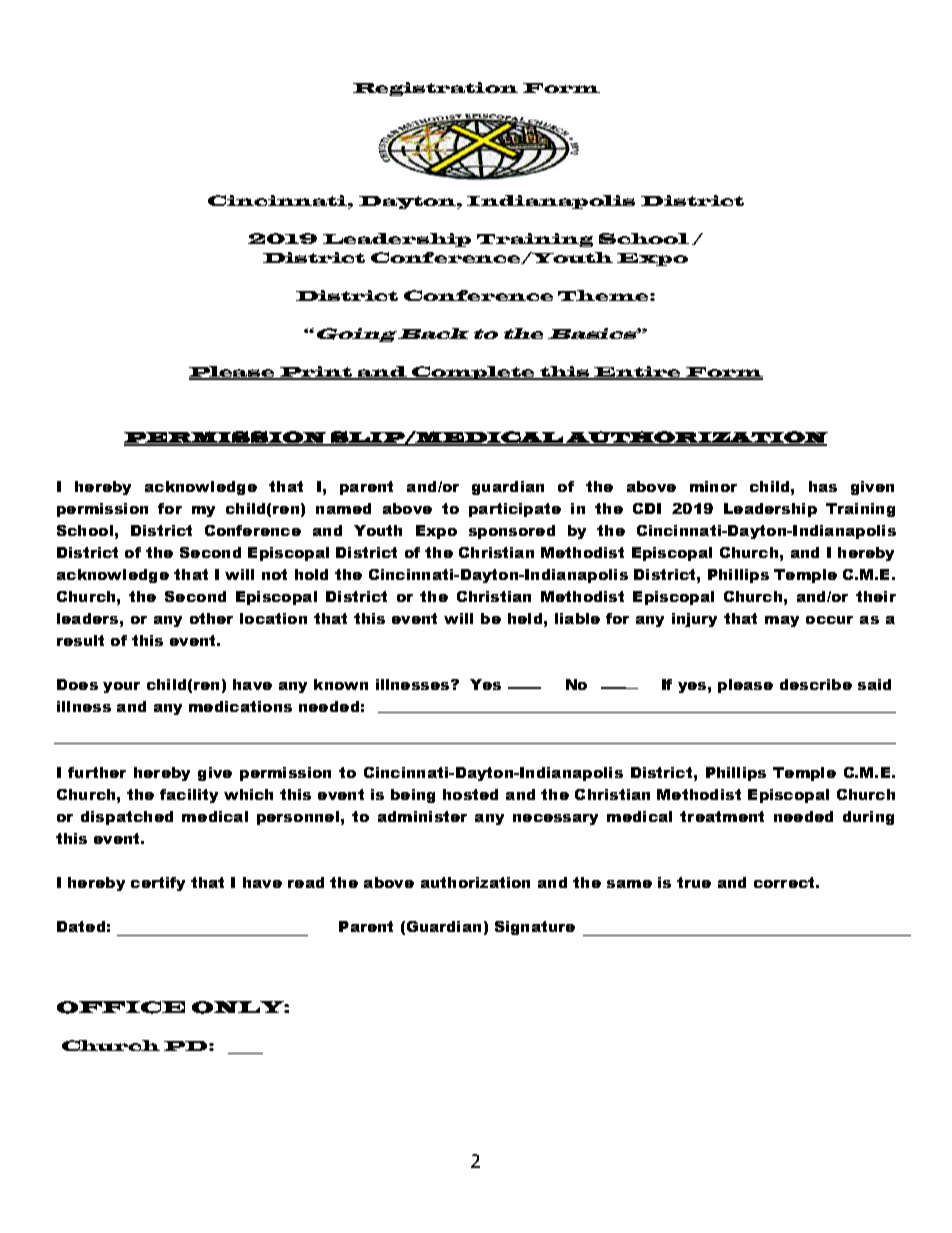 This document has width=952, height=1233. Describe the element at coordinates (274, 574) in the document. I see `not` at that location.
